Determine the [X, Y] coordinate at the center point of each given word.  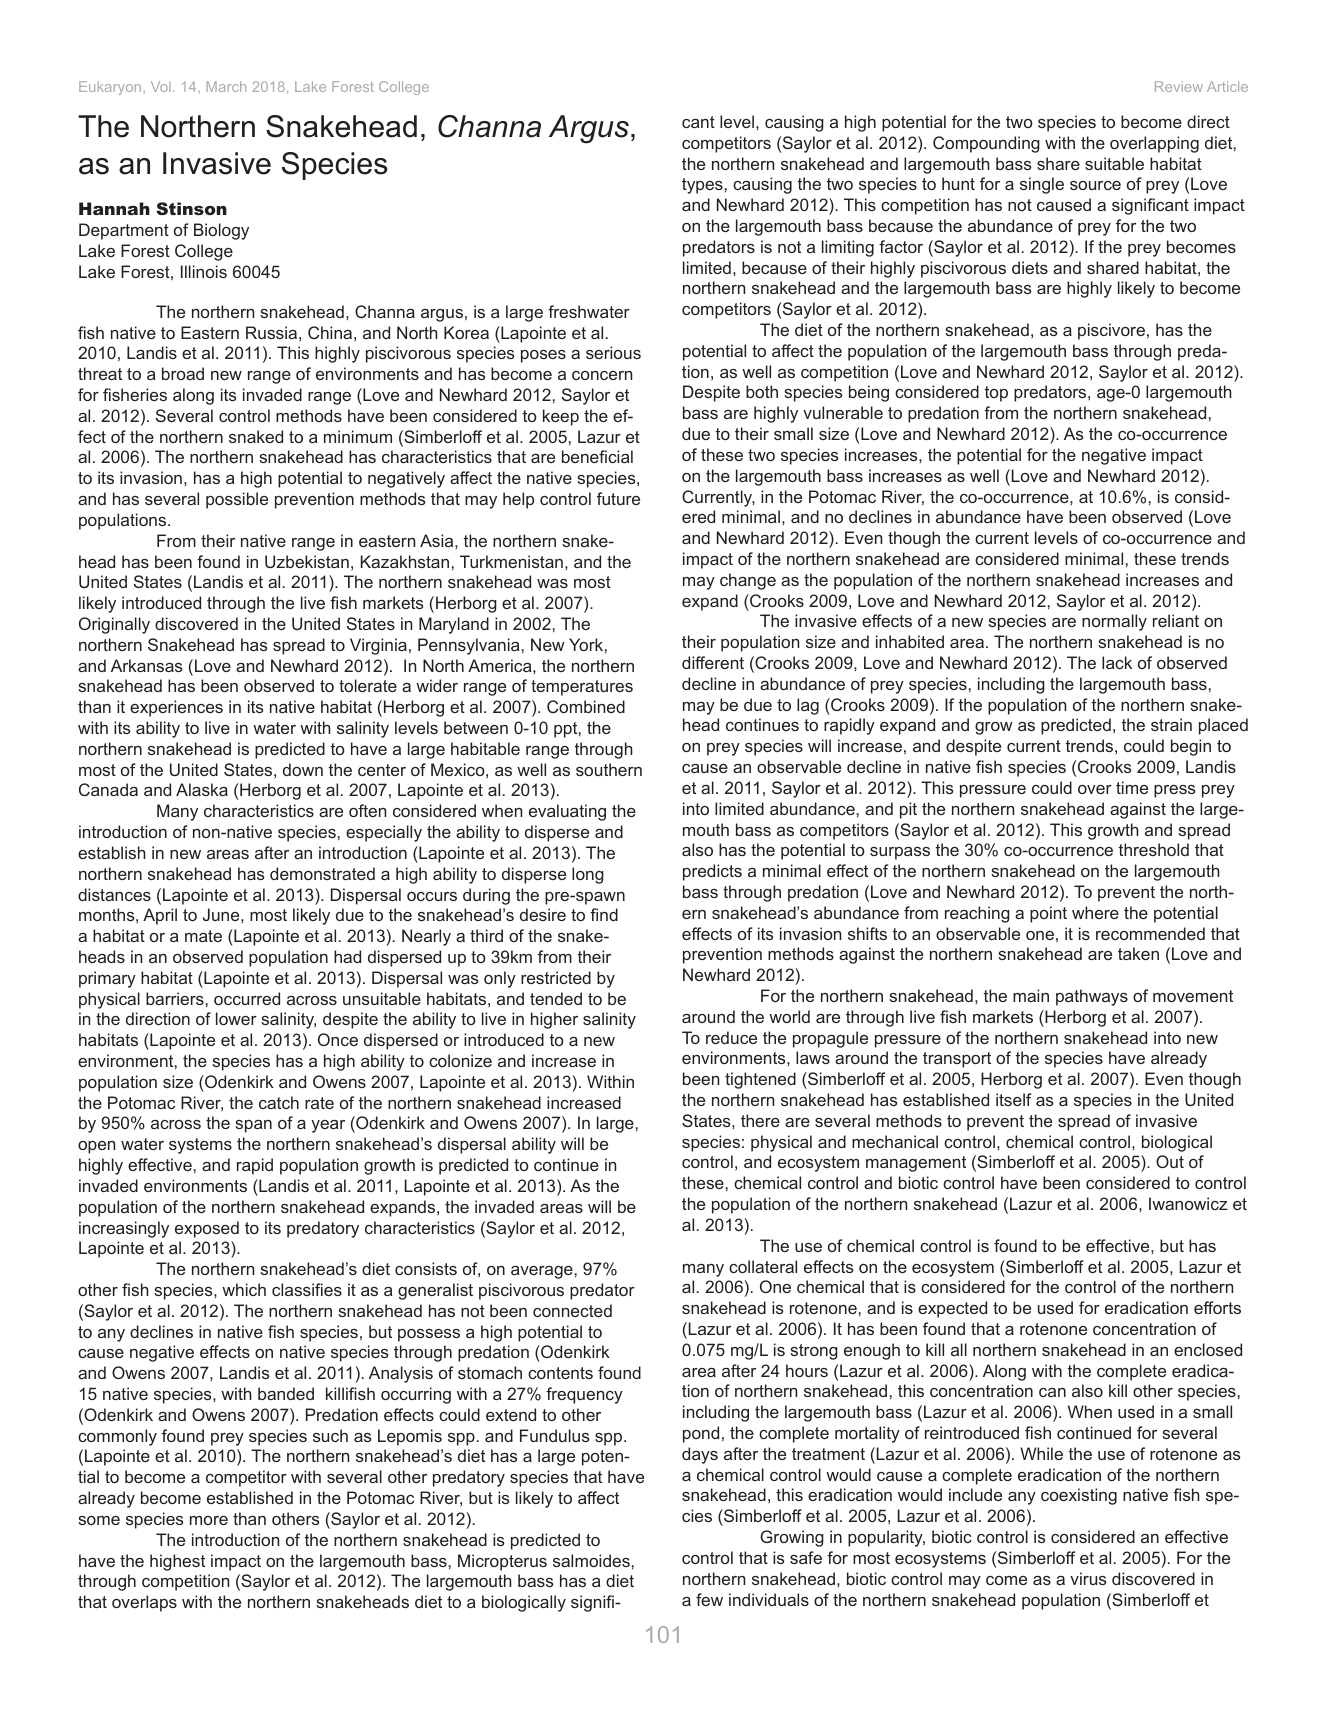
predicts [712, 872]
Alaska [202, 789]
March [226, 86]
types [702, 186]
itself [1014, 1099]
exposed [207, 1229]
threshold [1154, 849]
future [618, 498]
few [709, 1599]
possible [237, 500]
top [996, 394]
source [1095, 185]
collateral [763, 1266]
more [209, 1520]
